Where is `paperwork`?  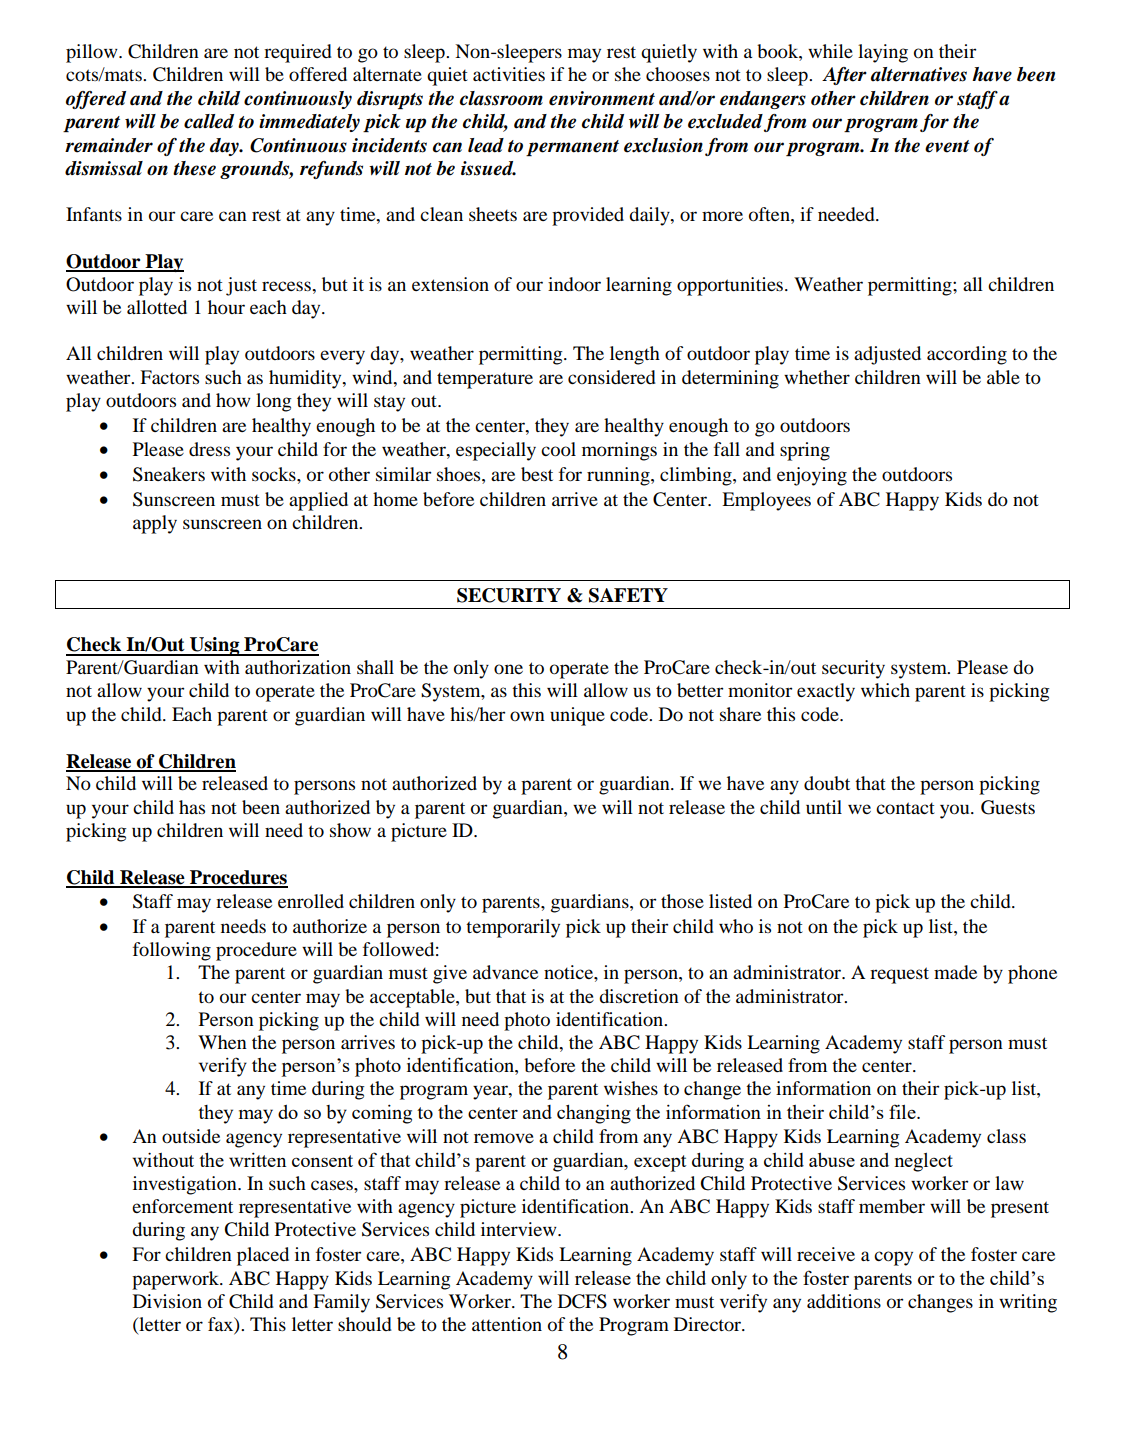
paperwork is located at coordinates (177, 1280).
